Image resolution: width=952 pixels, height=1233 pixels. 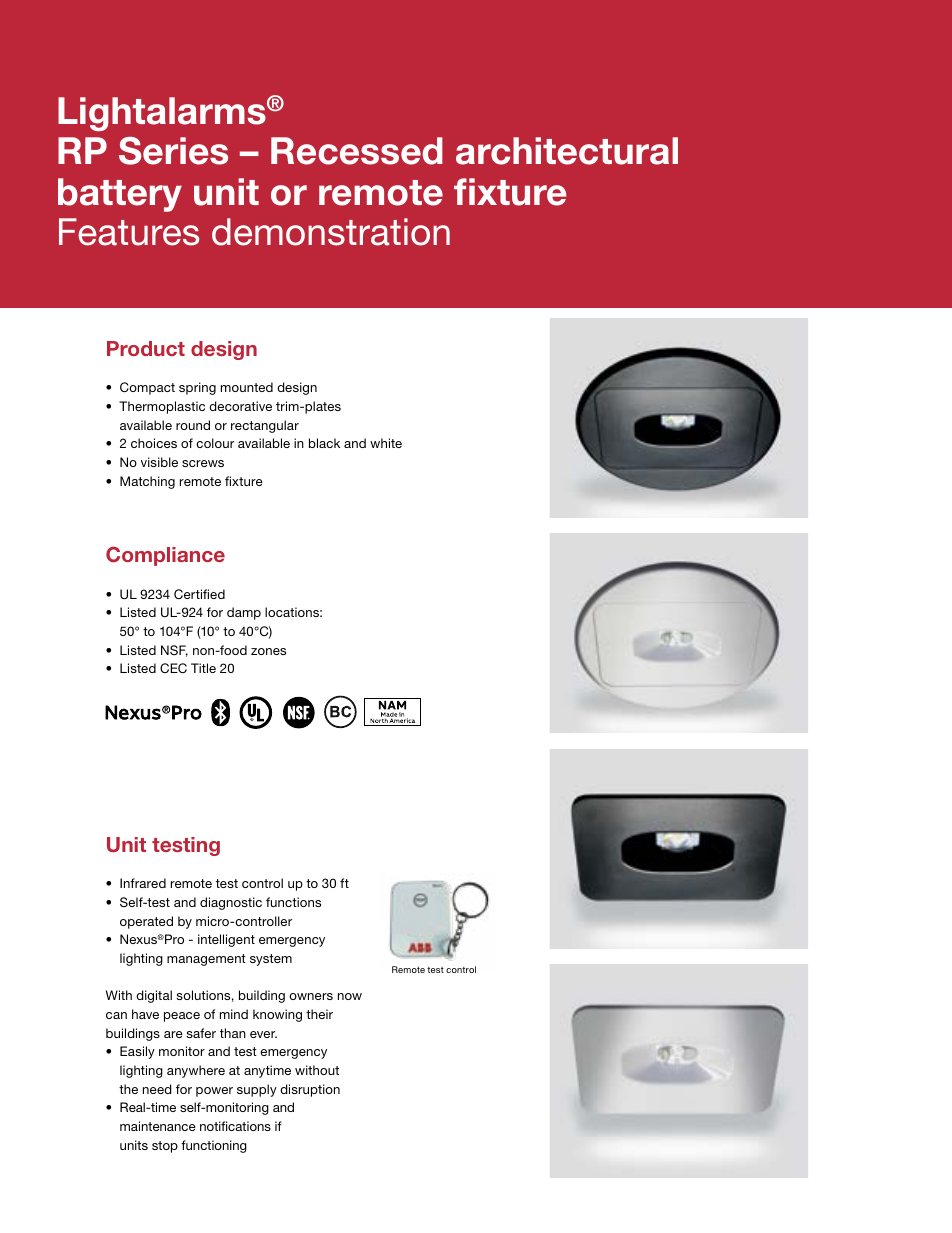 What do you see at coordinates (158, 1126) in the screenshot?
I see `maintenance` at bounding box center [158, 1126].
